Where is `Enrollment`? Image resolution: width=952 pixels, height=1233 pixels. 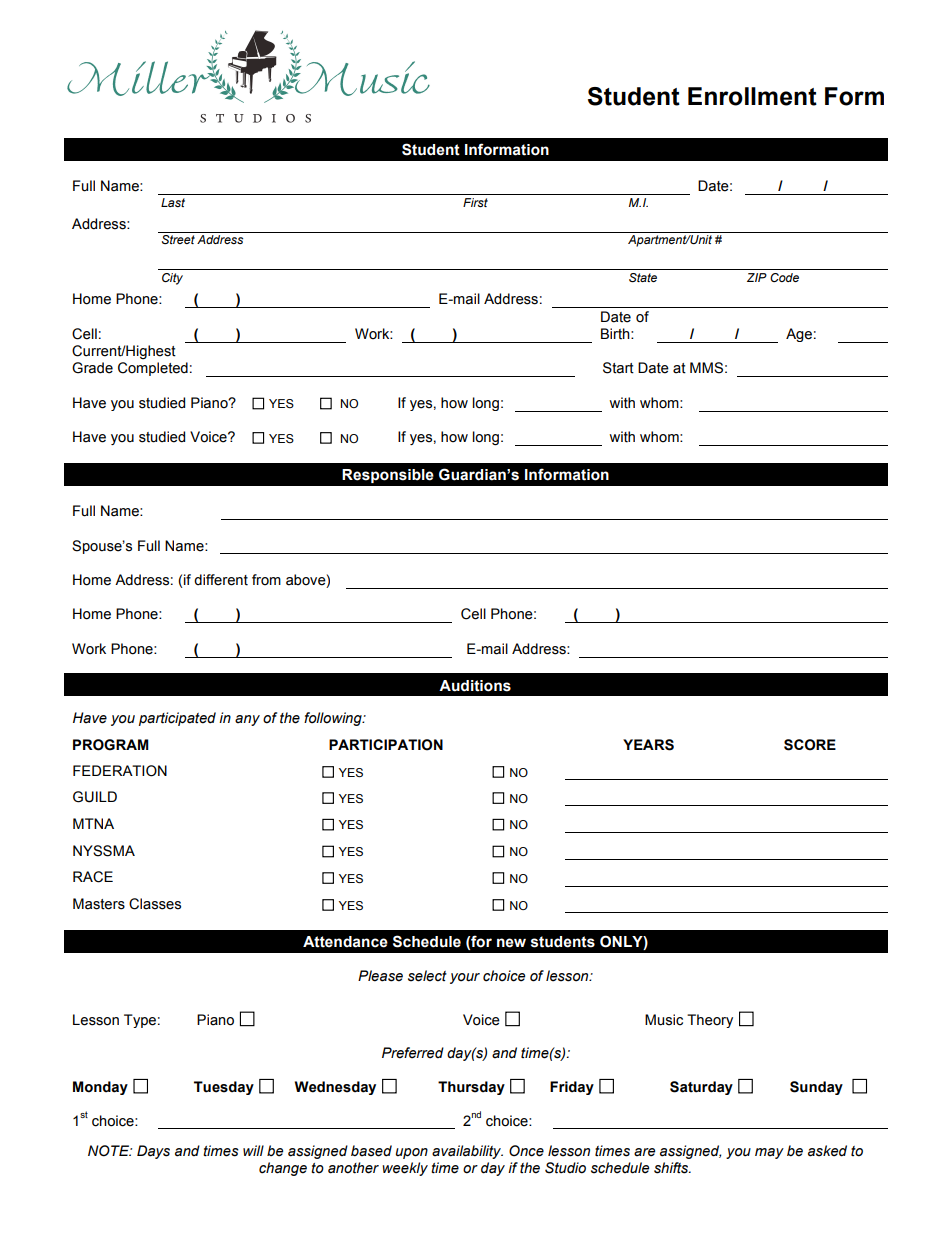 Enrollment is located at coordinates (752, 96).
